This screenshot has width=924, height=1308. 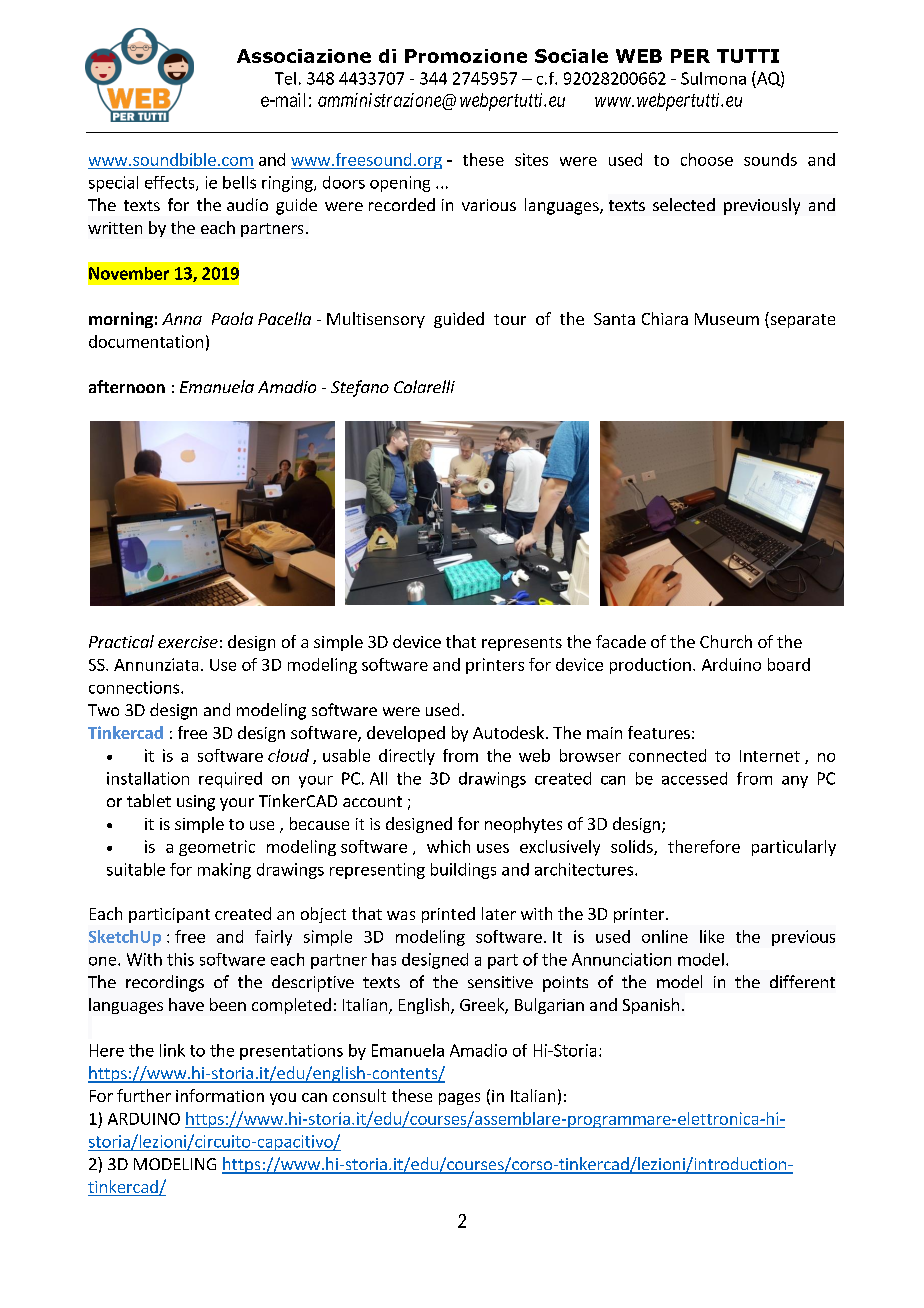 I want to click on Church, so click(x=726, y=641).
